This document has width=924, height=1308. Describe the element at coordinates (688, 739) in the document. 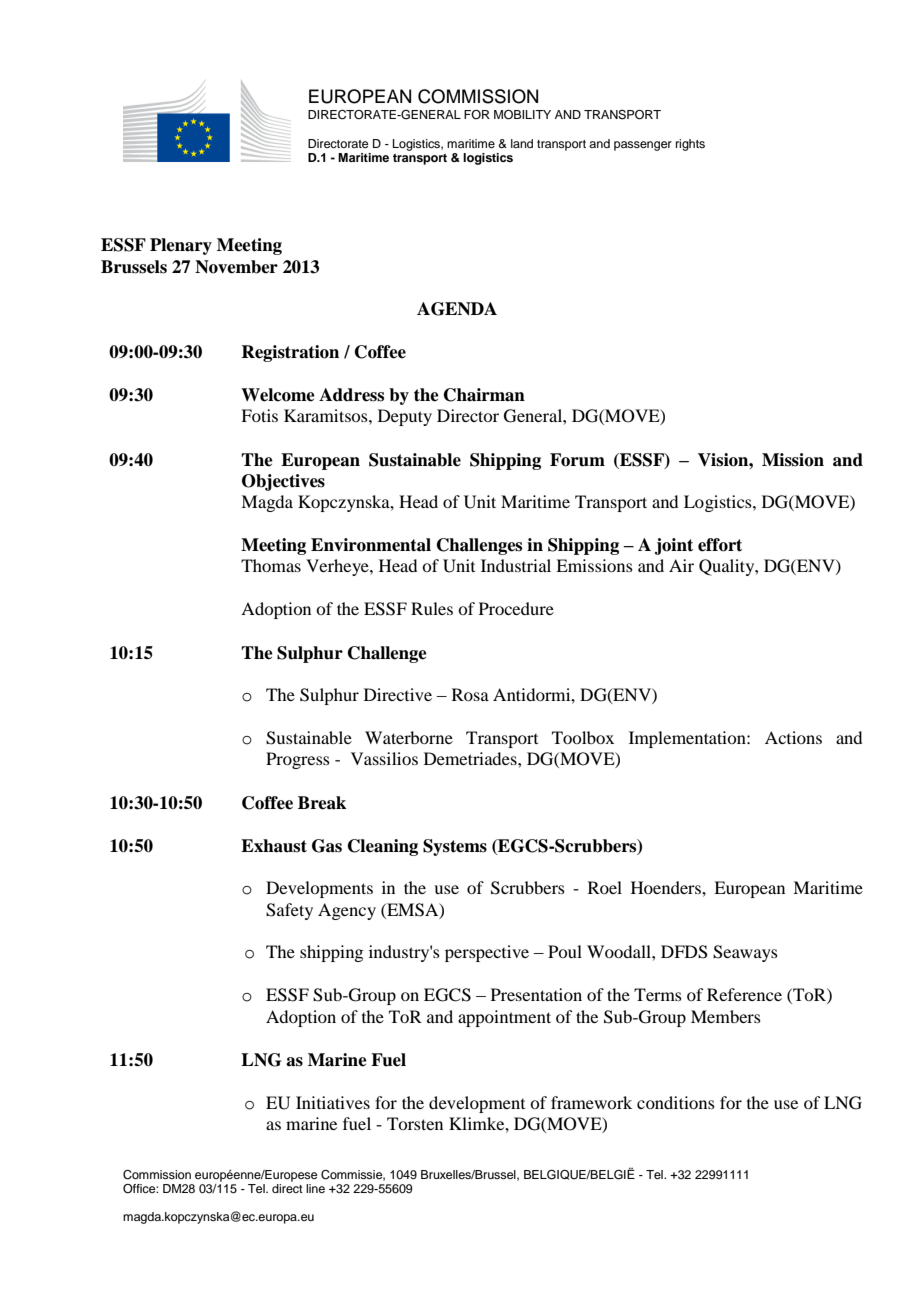

I see `Implementation` at that location.
